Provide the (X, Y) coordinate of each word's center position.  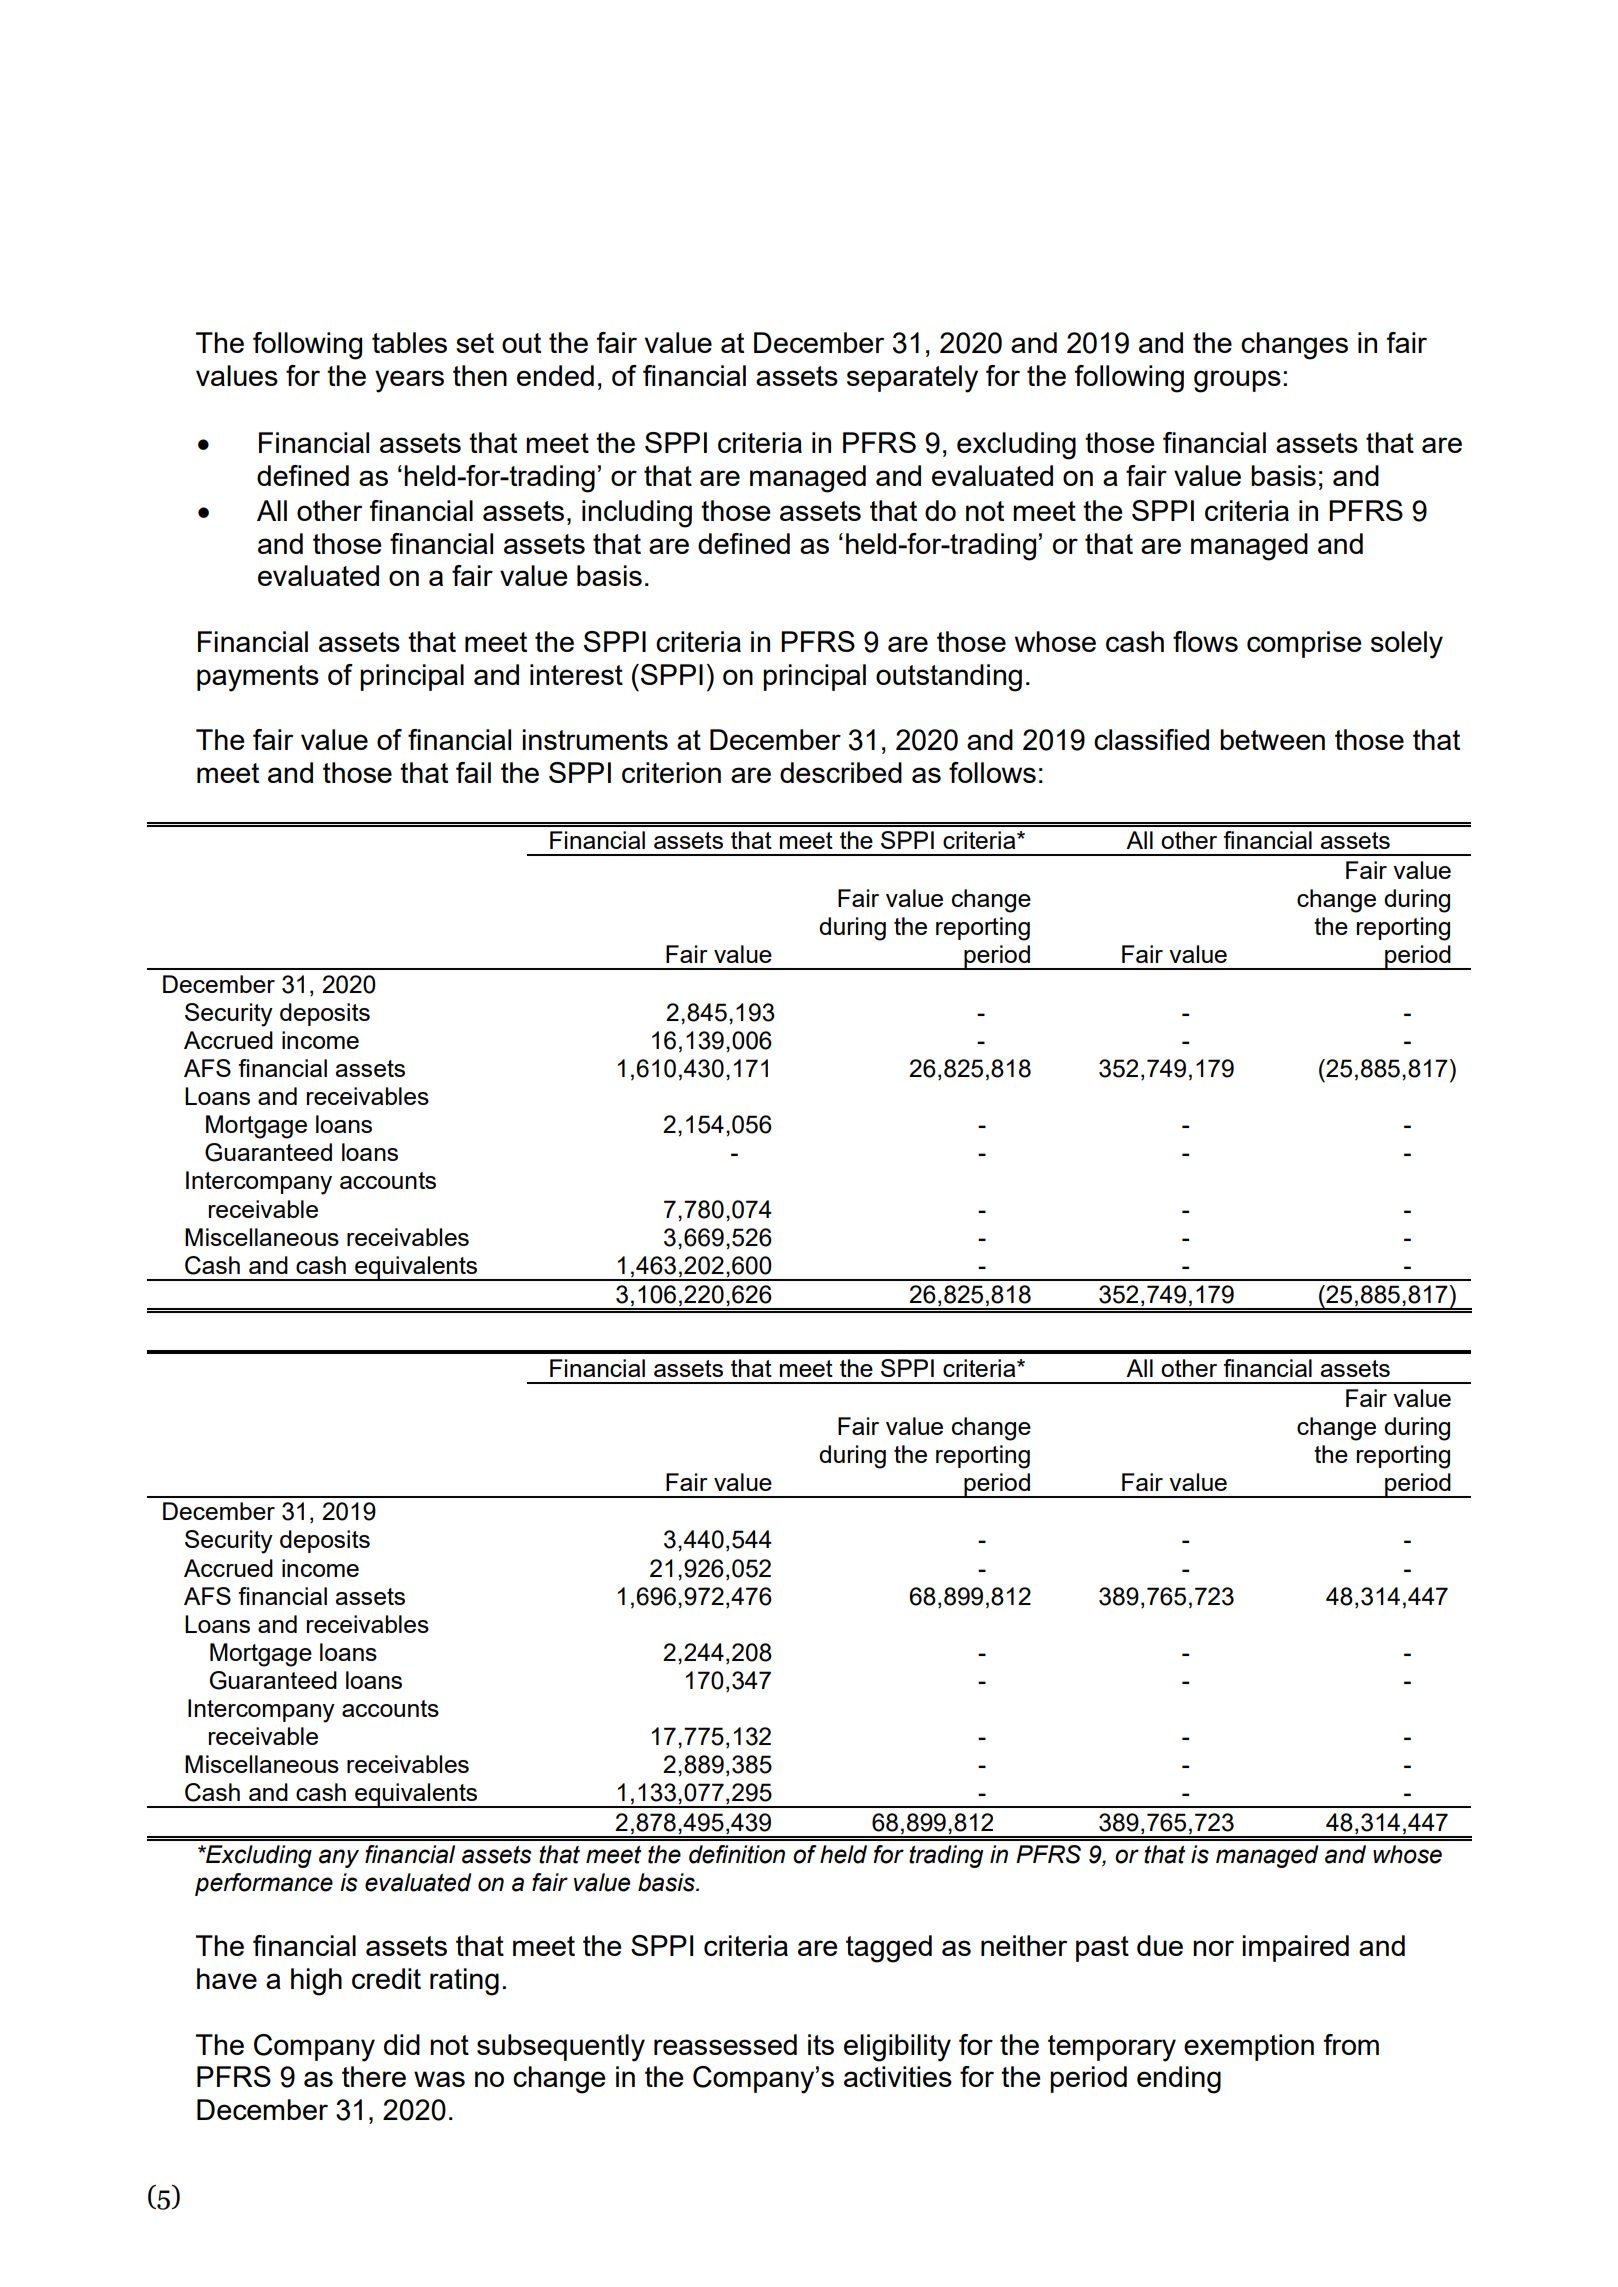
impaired (1295, 1948)
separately (912, 379)
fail (473, 772)
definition (737, 1854)
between (1272, 739)
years (409, 381)
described (841, 772)
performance (264, 1884)
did (402, 2044)
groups (1237, 381)
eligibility (897, 2048)
